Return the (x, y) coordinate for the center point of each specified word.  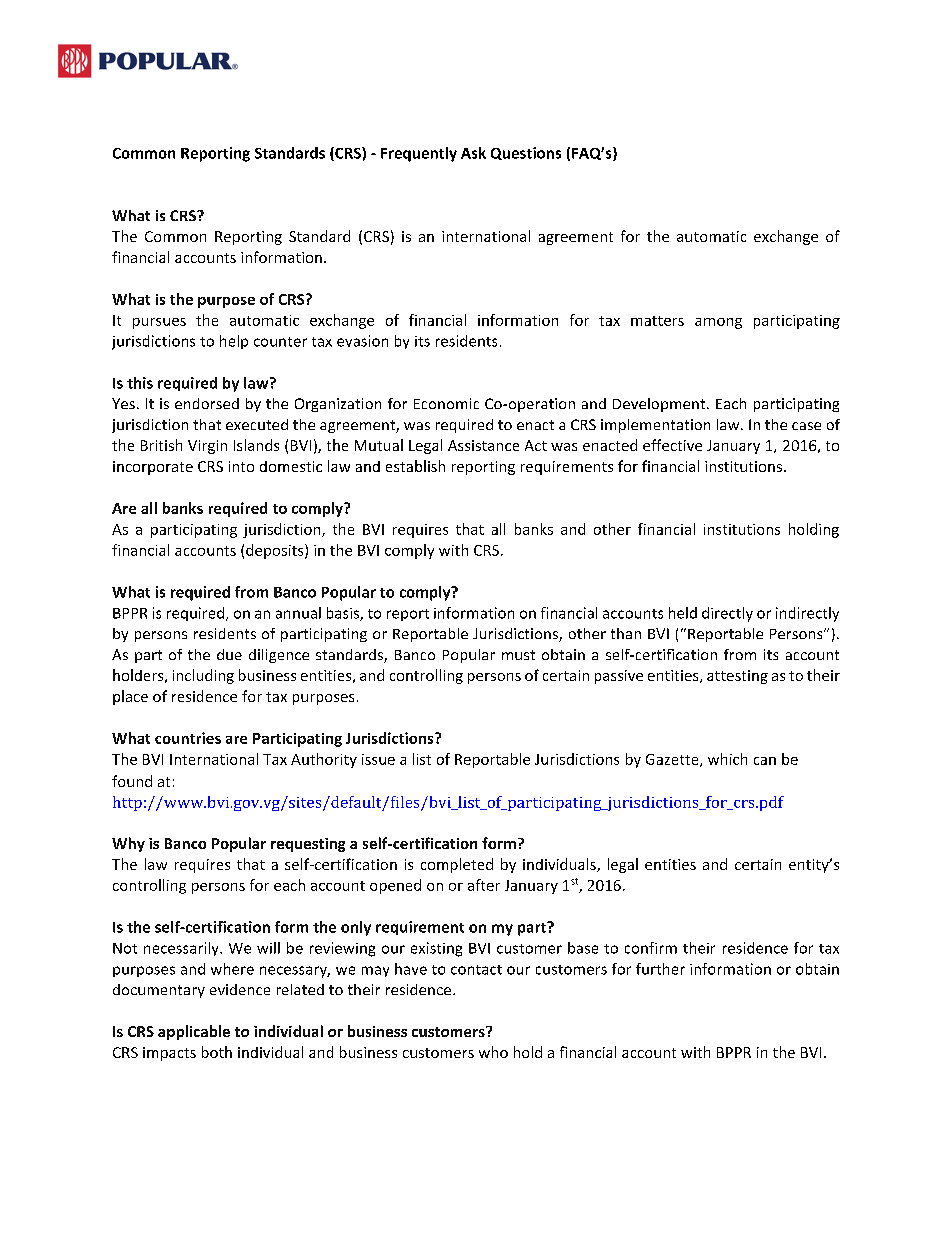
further (660, 969)
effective (672, 445)
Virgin (207, 447)
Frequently (419, 154)
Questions (526, 153)
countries (188, 738)
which (727, 759)
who (493, 1052)
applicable (194, 1032)
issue (378, 759)
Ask (473, 153)
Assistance (483, 445)
